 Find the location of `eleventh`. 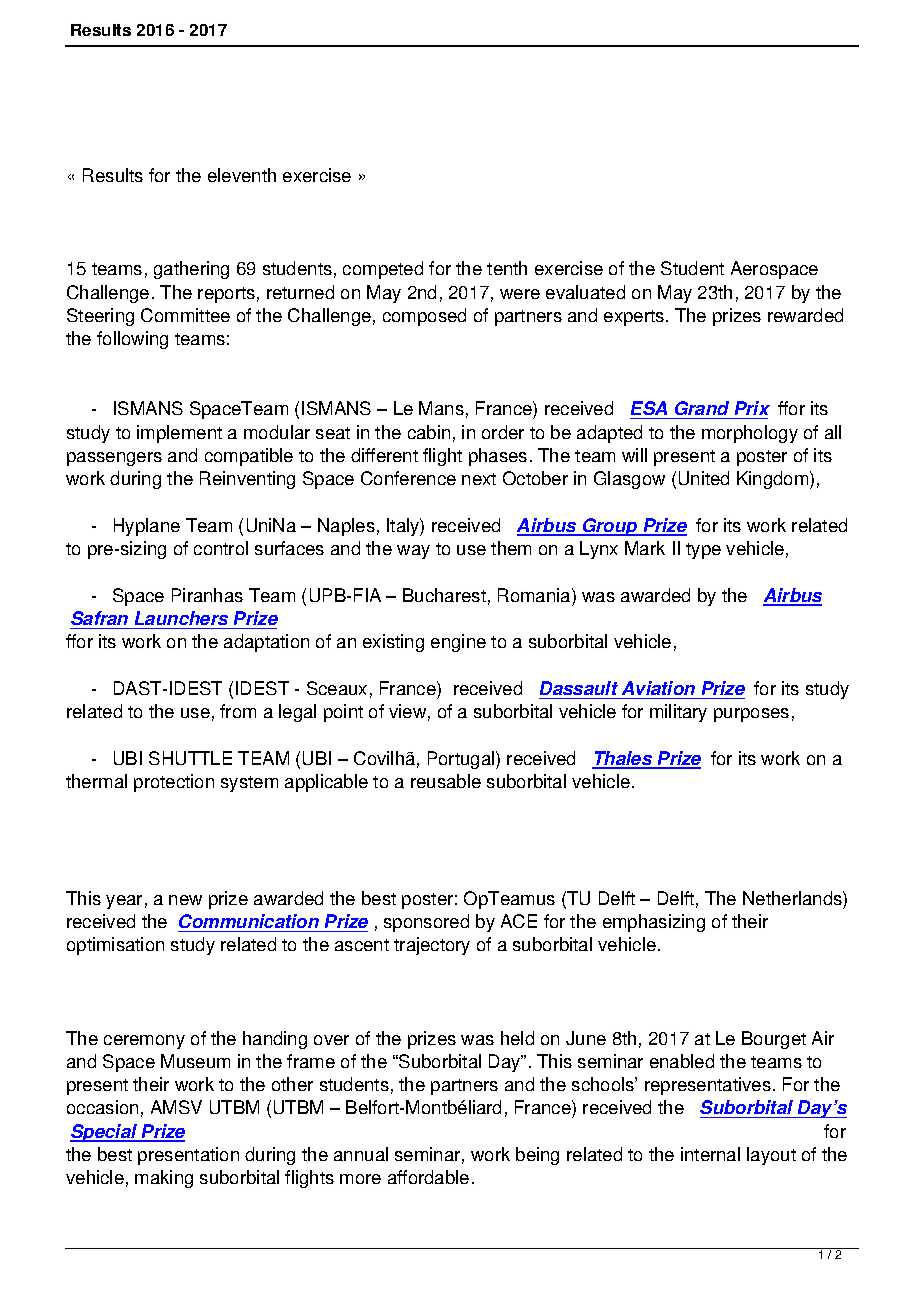

eleventh is located at coordinates (242, 175).
